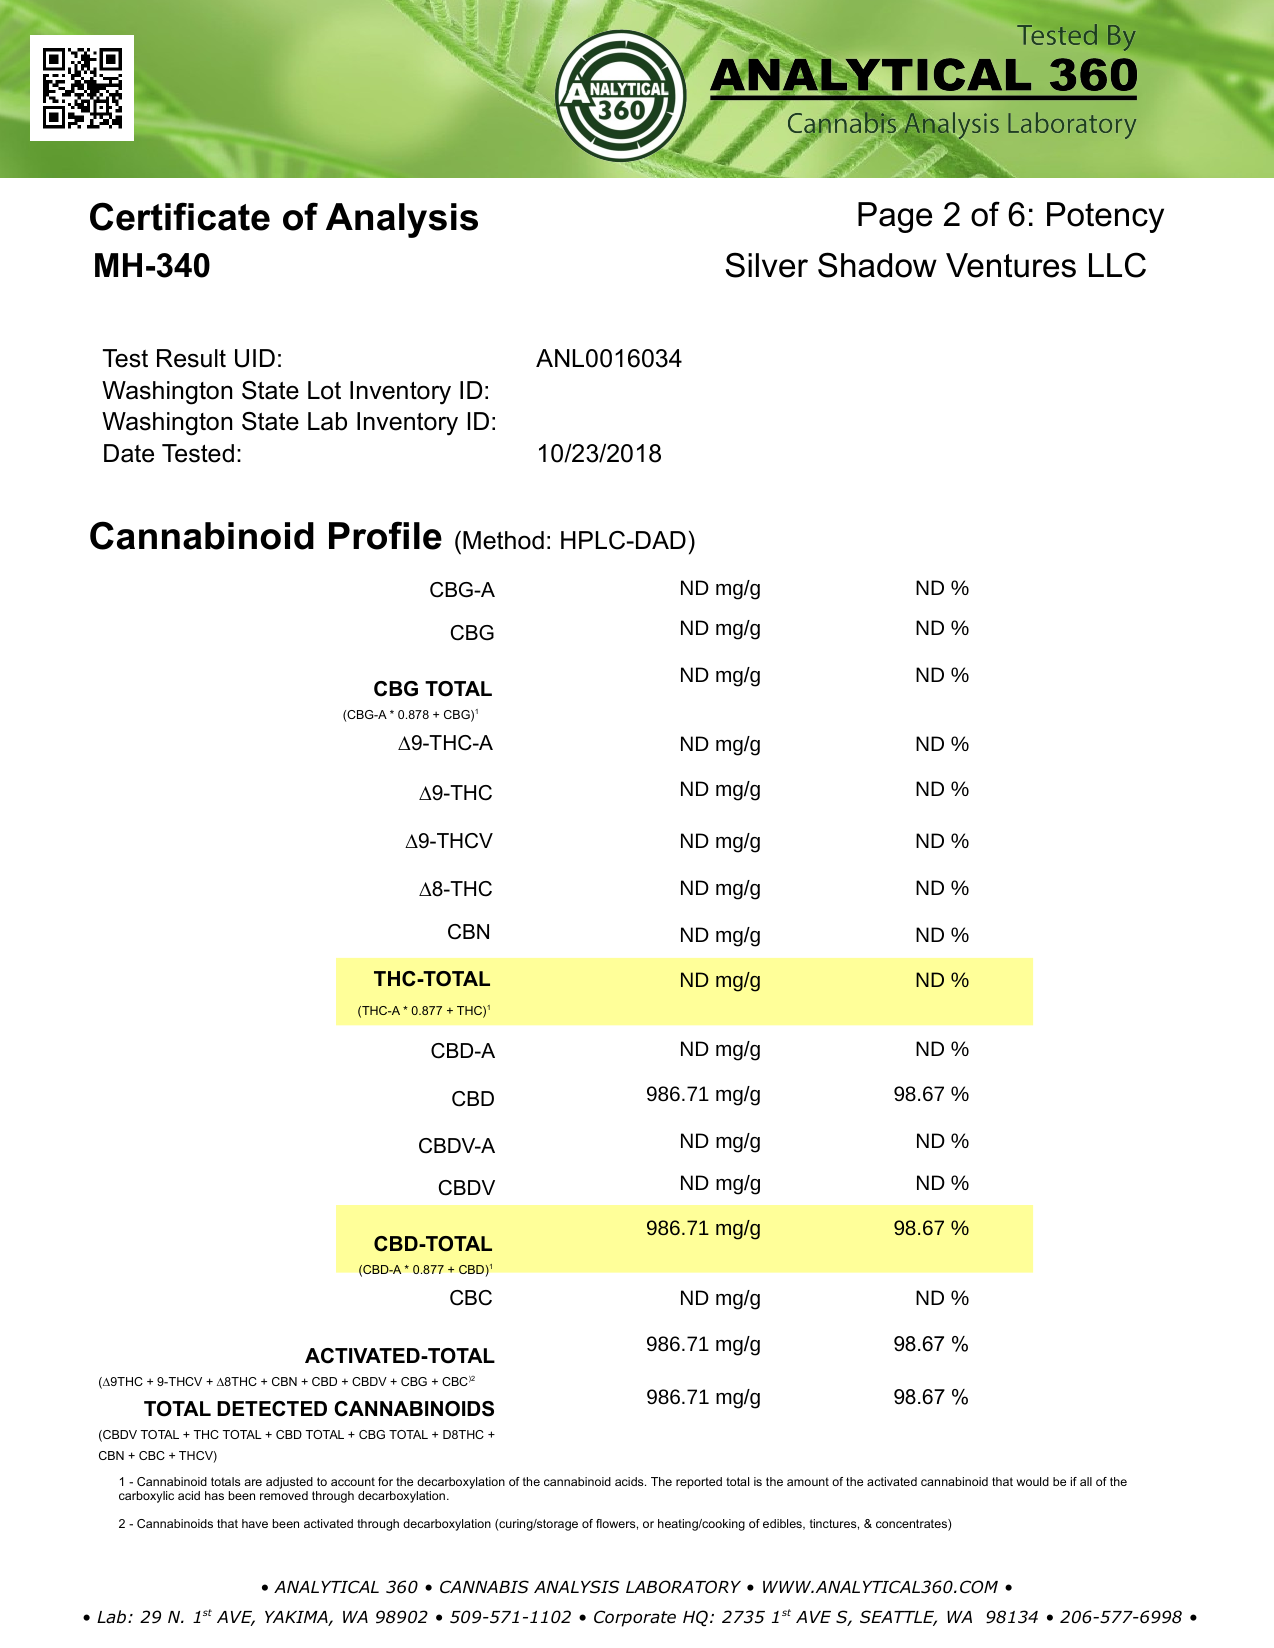  What do you see at coordinates (1011, 265) in the screenshot?
I see `Ventures` at bounding box center [1011, 265].
